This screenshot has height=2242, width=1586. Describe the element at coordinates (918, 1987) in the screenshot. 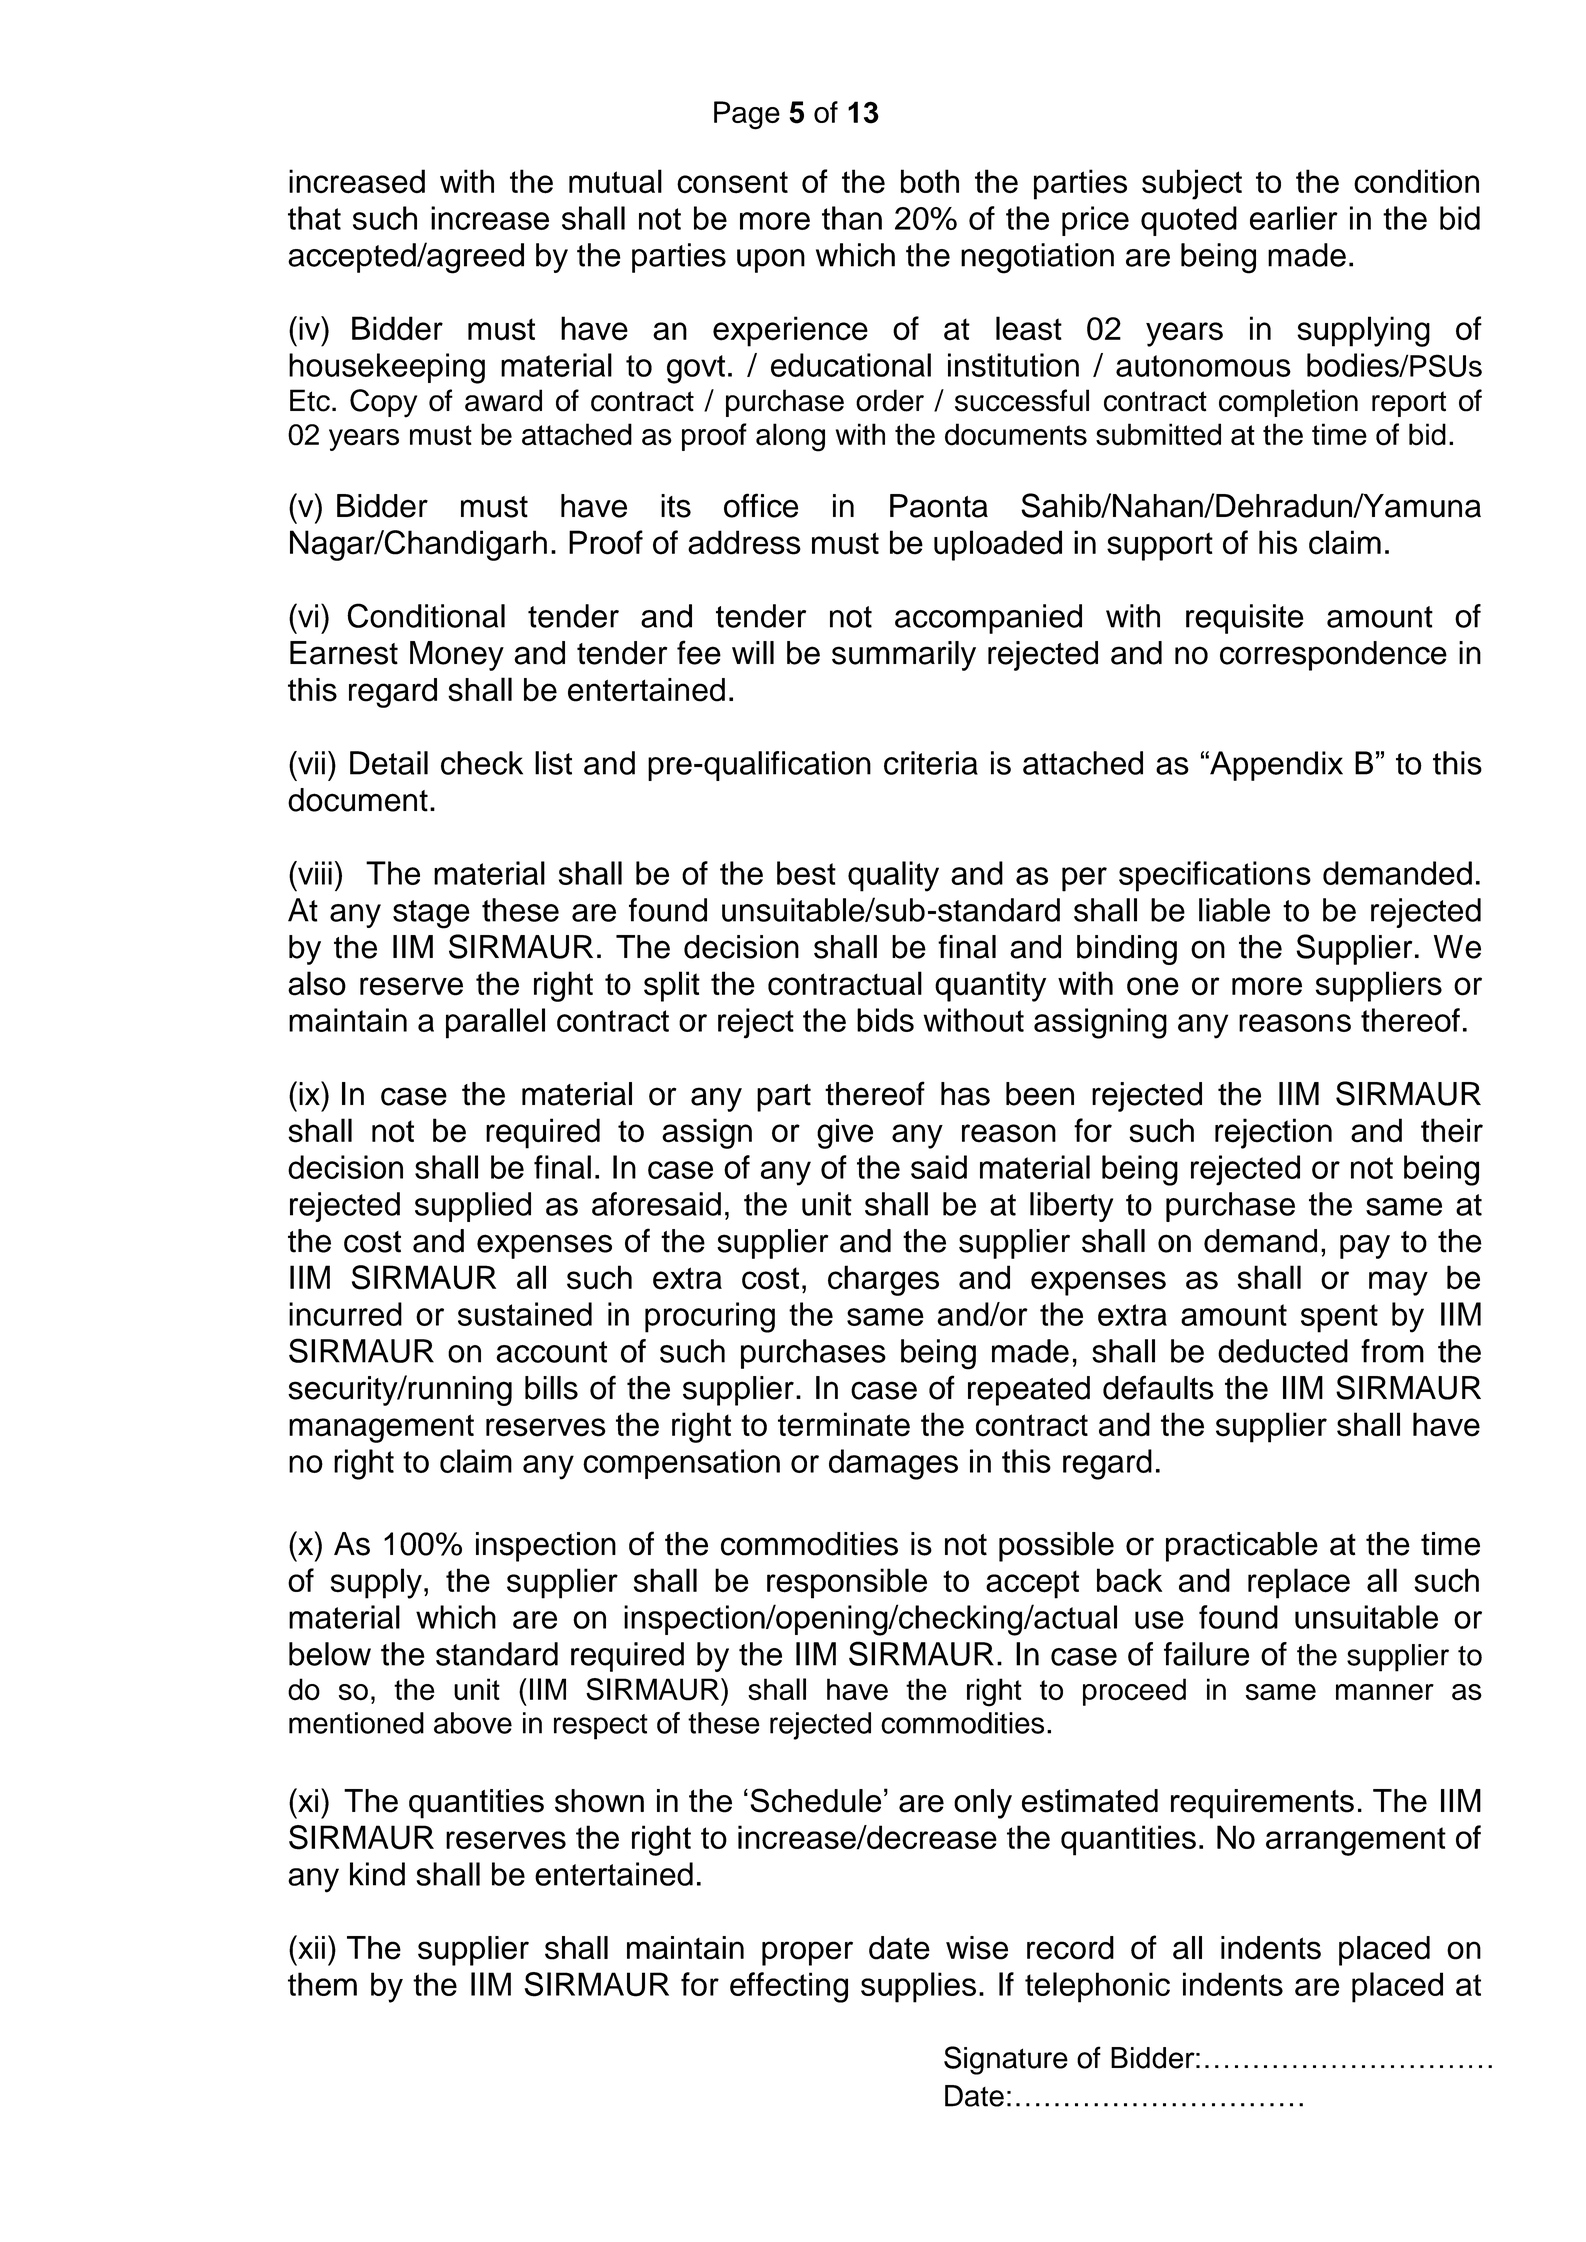

I see `supplies` at that location.
